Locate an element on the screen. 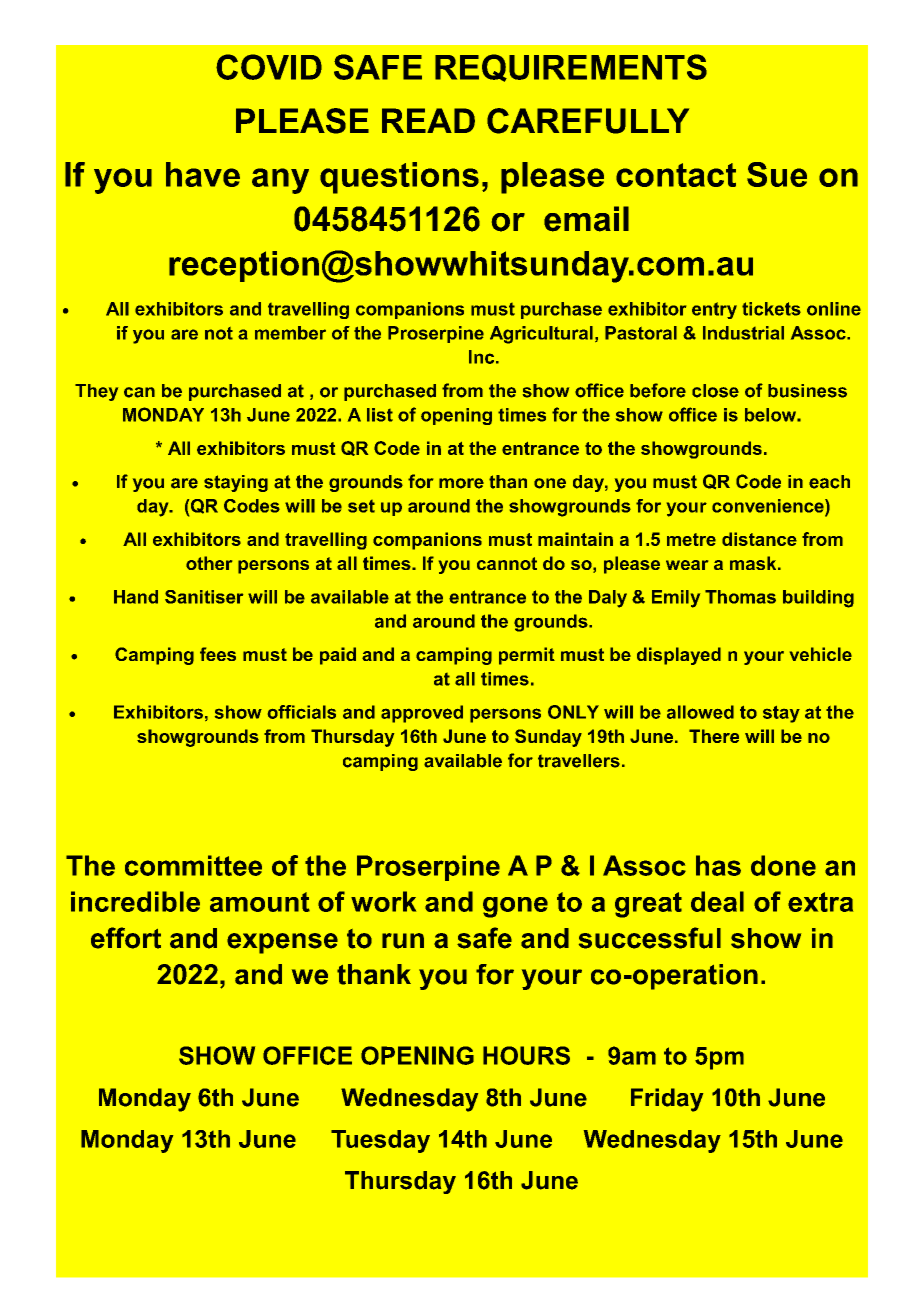  COVID is located at coordinates (269, 67).
